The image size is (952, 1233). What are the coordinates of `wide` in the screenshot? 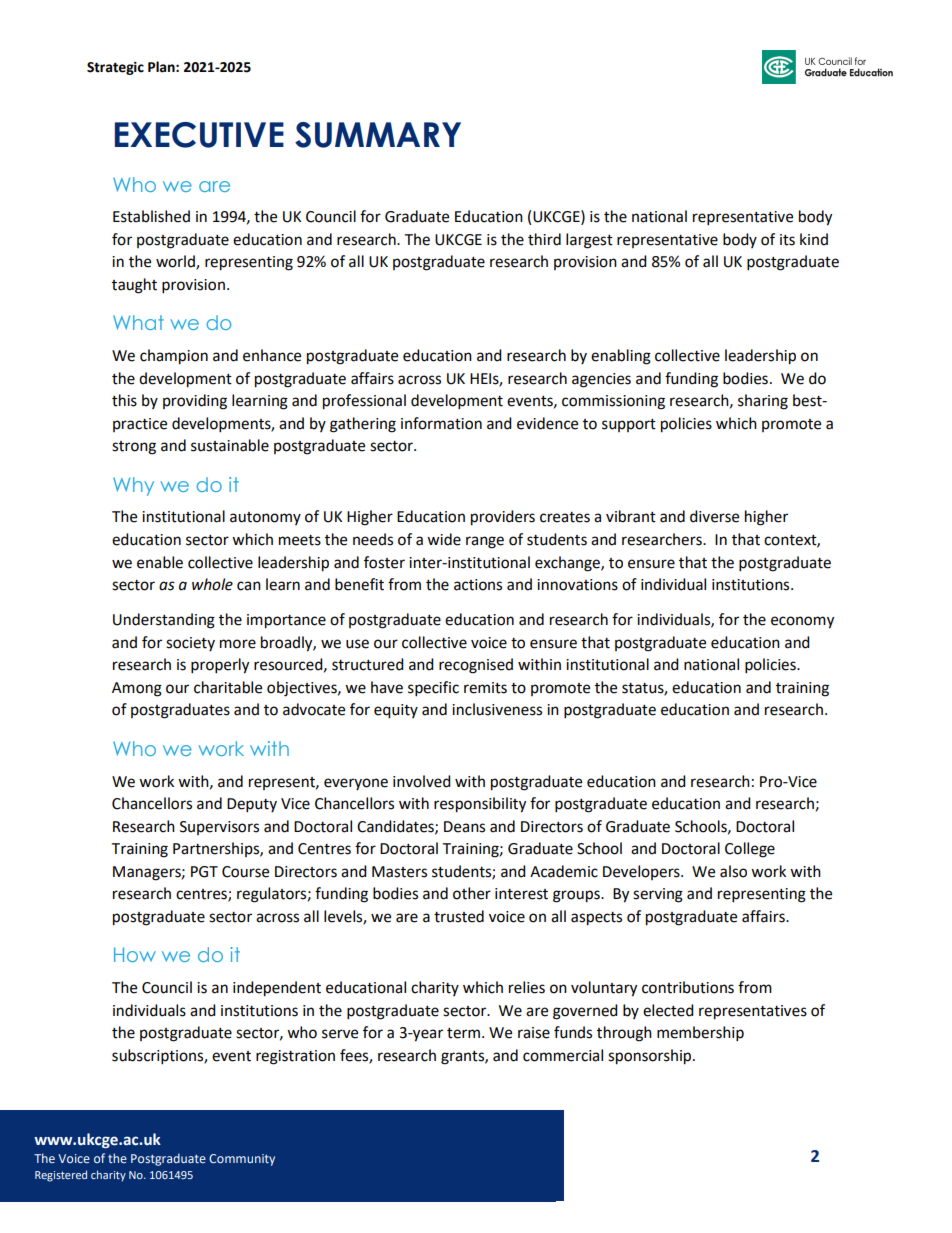 It's located at (444, 539).
